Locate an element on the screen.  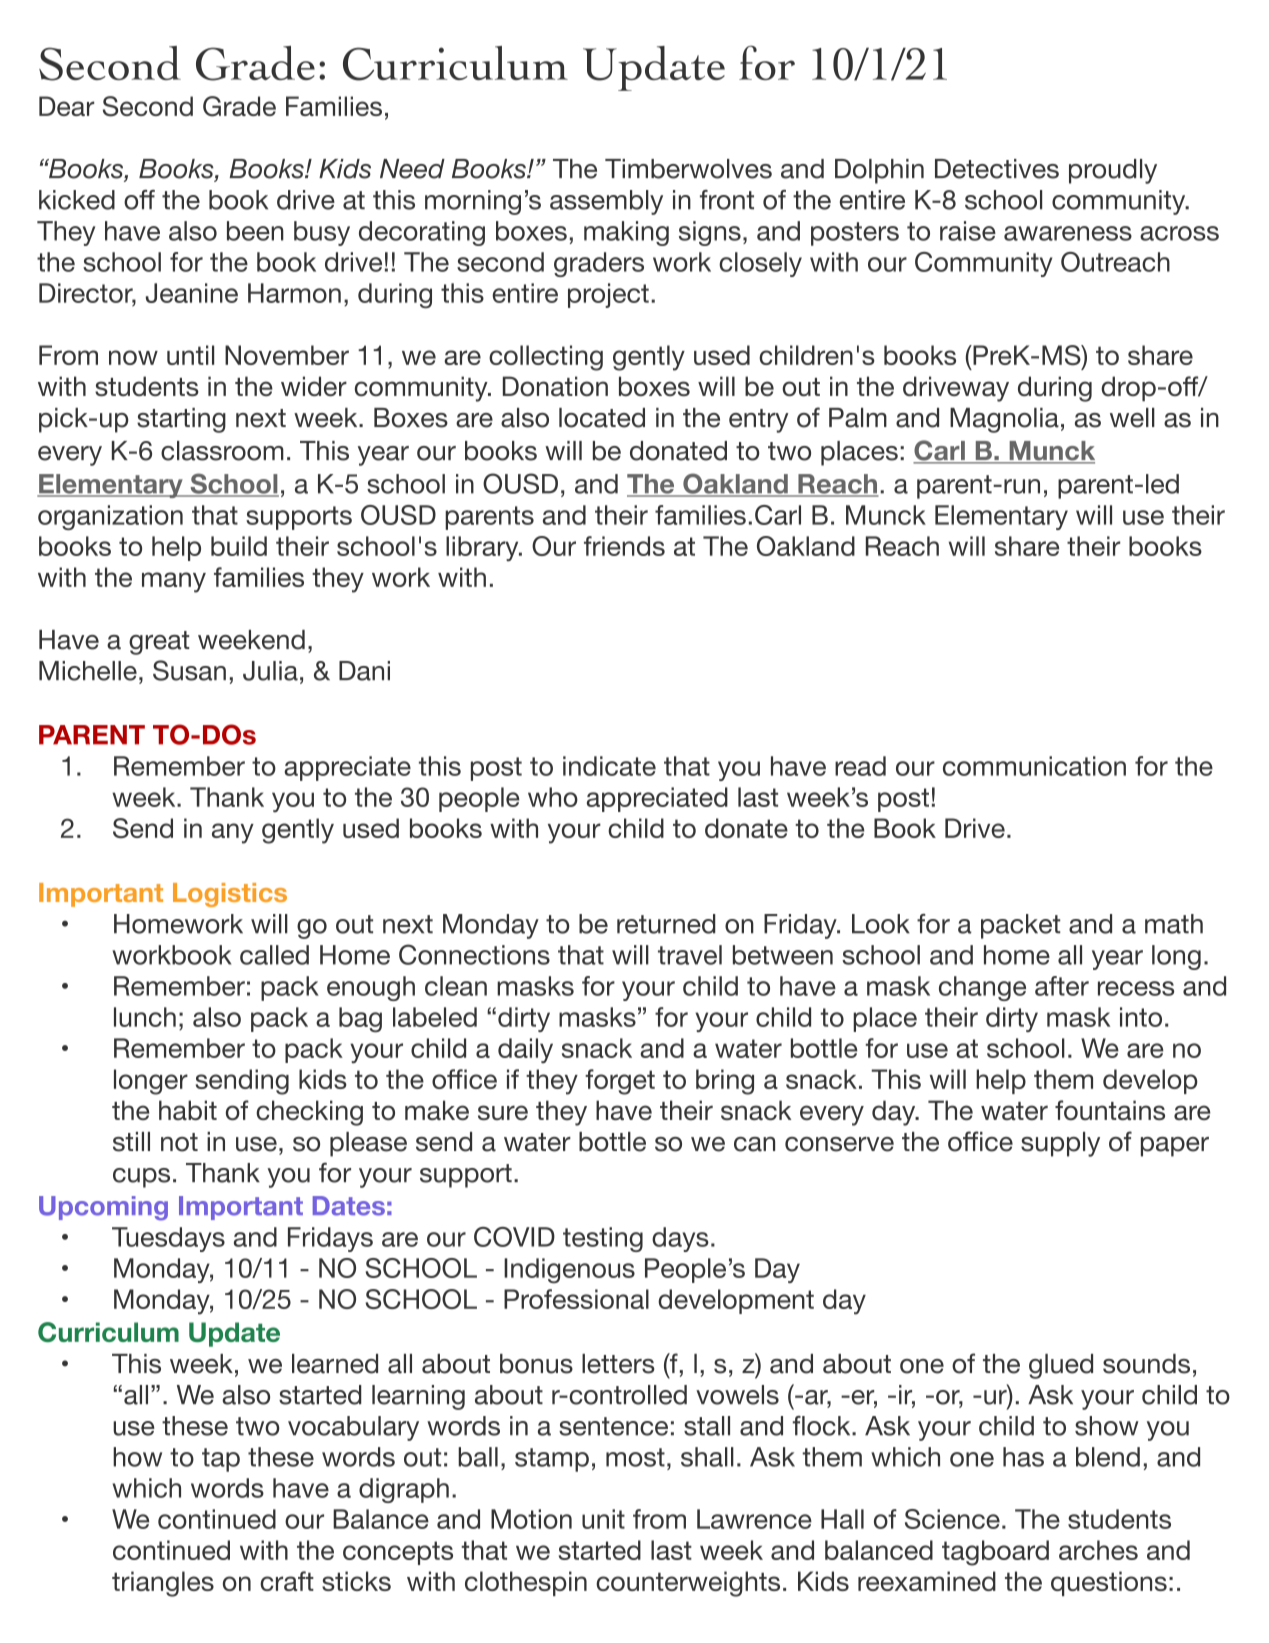
classroom is located at coordinates (222, 451).
